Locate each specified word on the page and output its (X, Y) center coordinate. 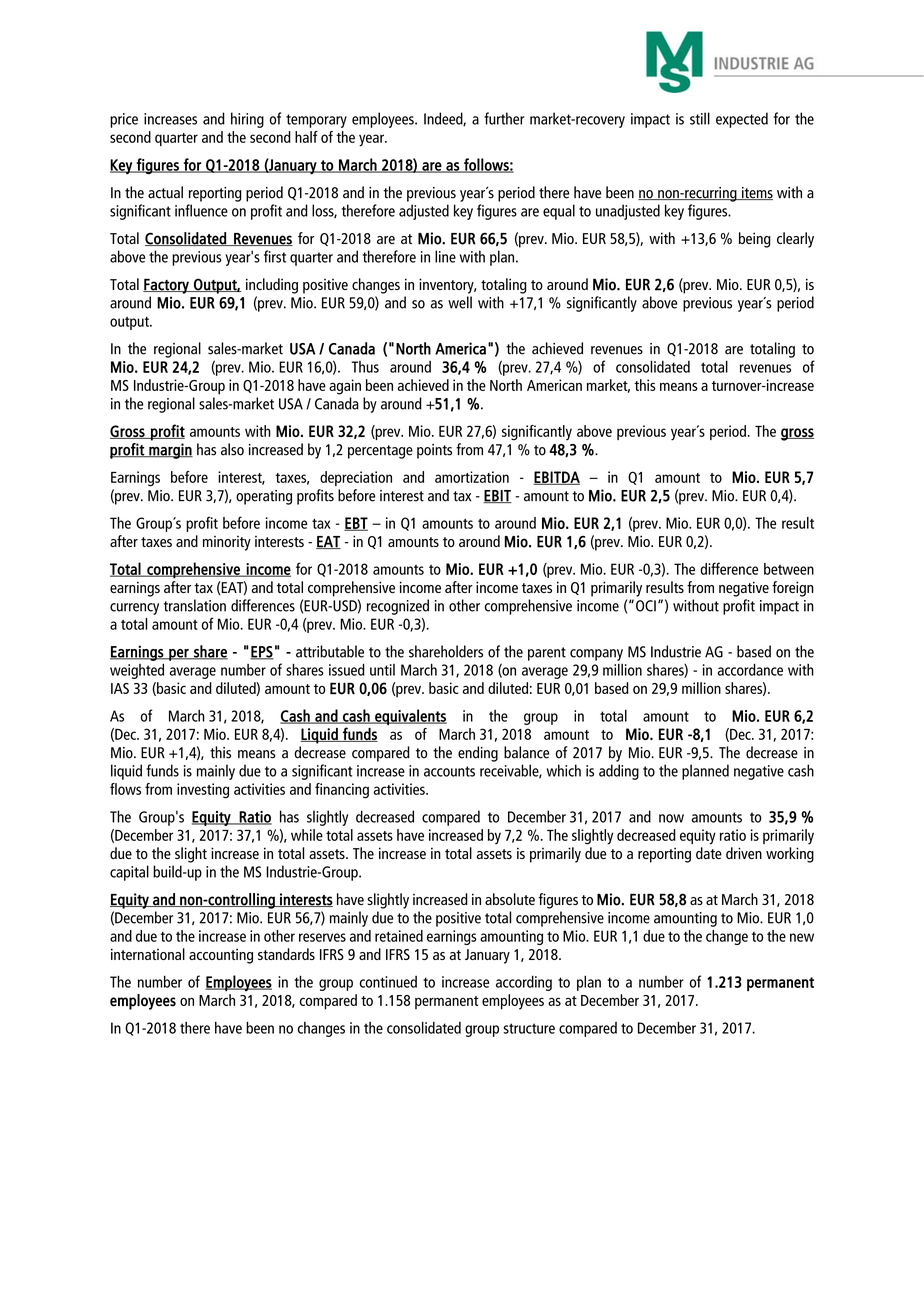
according (524, 983)
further (504, 118)
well (460, 302)
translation (194, 605)
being (755, 240)
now (671, 818)
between (789, 569)
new (802, 937)
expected (742, 120)
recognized (398, 607)
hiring (247, 120)
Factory (167, 286)
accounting (221, 956)
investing (203, 791)
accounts (449, 771)
